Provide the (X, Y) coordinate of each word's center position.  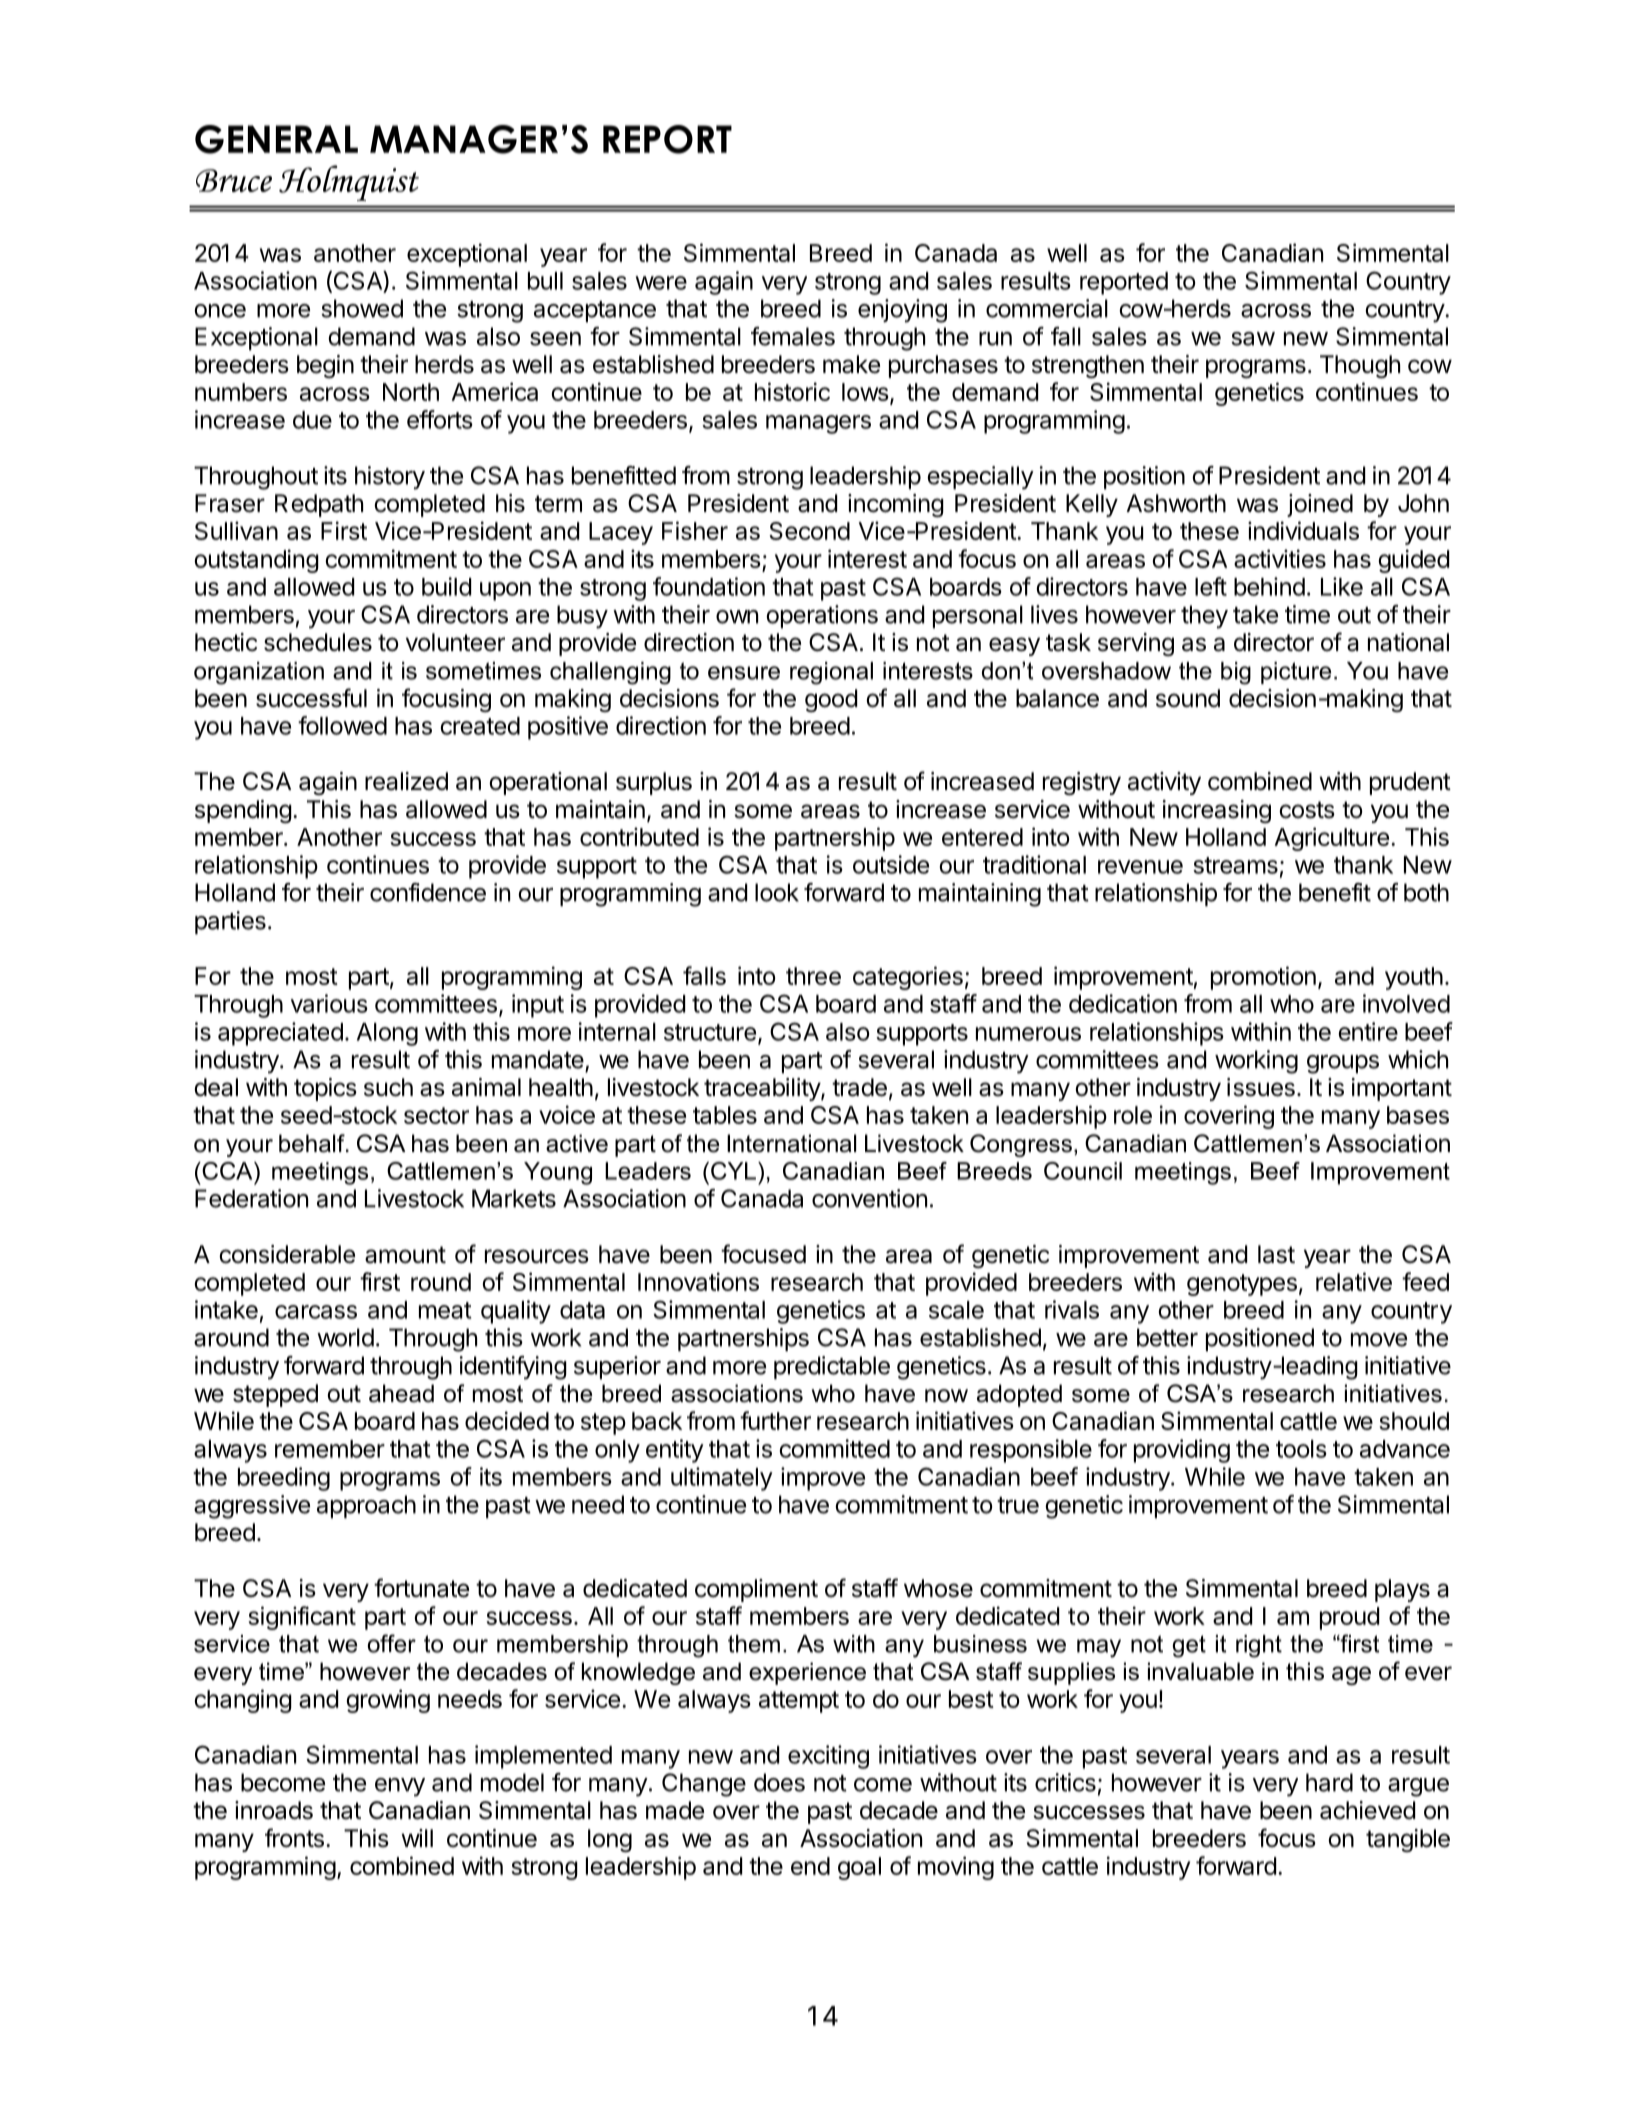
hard (1329, 1782)
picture (1296, 673)
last (1276, 1254)
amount (405, 1255)
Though (1360, 366)
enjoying (902, 311)
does (779, 1782)
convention (869, 1198)
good (831, 700)
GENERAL (276, 139)
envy (400, 1787)
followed (342, 725)
